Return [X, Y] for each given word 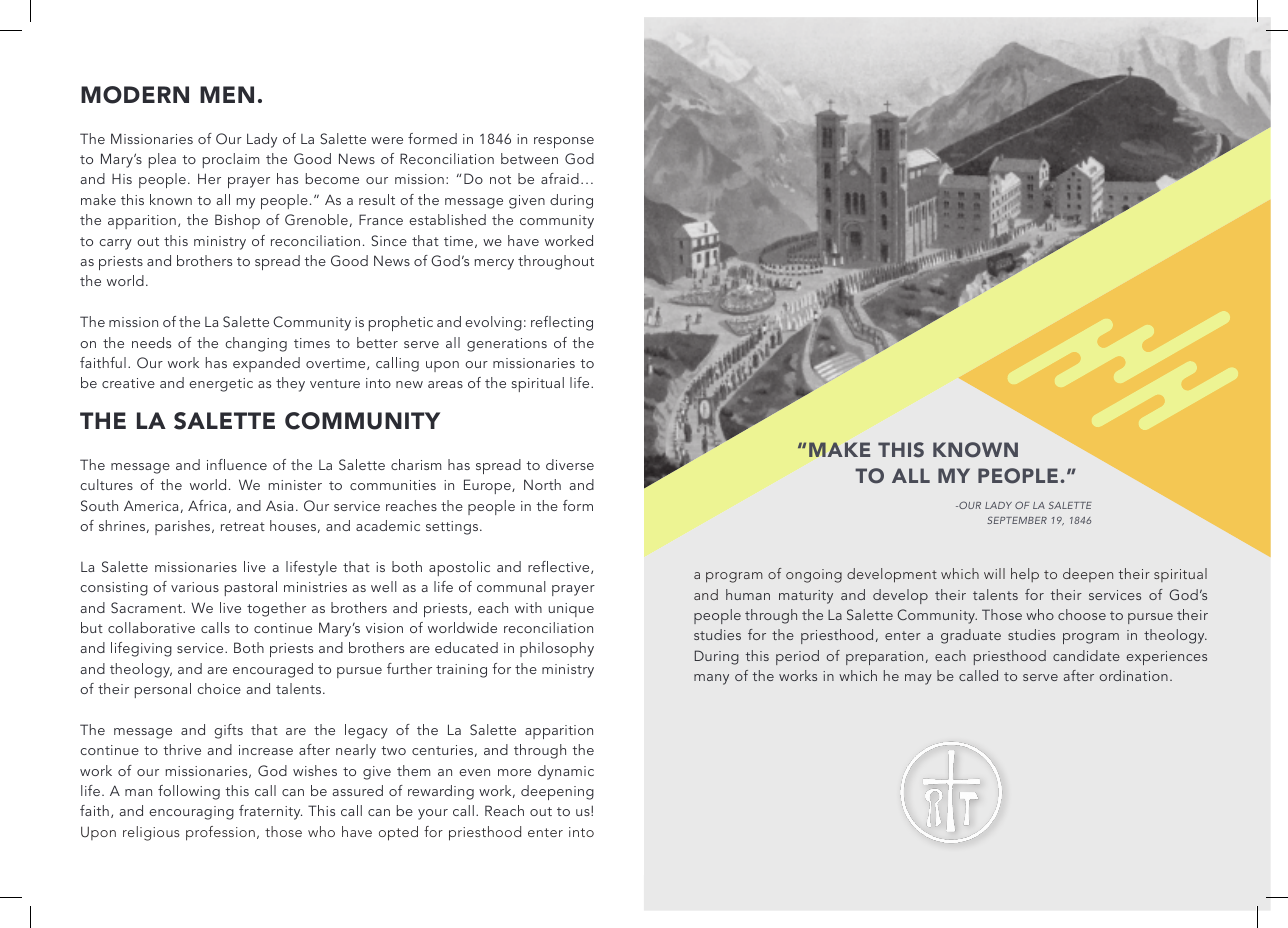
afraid [560, 178]
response [564, 142]
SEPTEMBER [1017, 520]
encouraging [191, 813]
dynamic [566, 772]
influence [237, 464]
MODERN [135, 95]
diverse [570, 464]
